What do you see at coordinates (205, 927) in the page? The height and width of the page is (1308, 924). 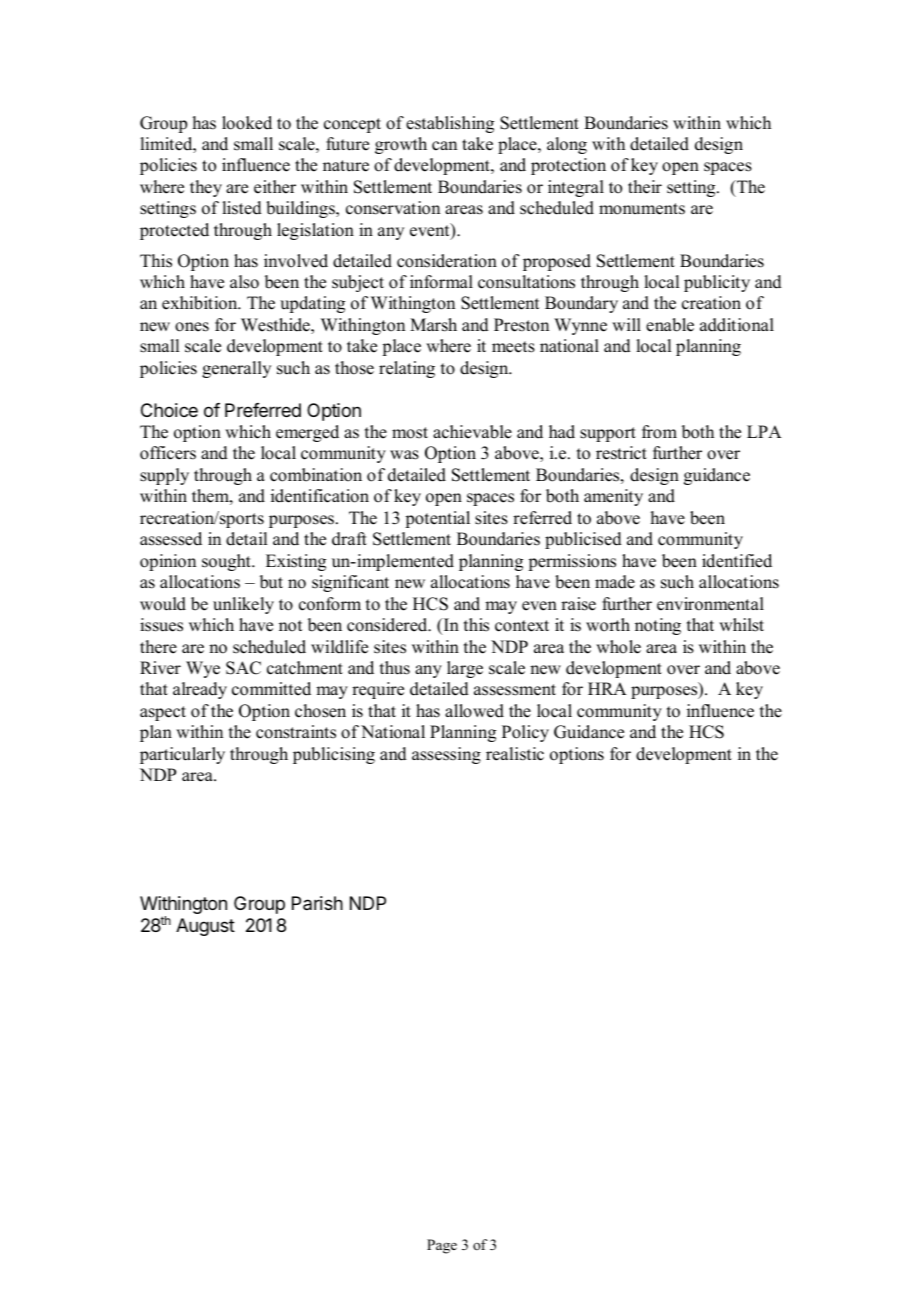 I see `August` at bounding box center [205, 927].
